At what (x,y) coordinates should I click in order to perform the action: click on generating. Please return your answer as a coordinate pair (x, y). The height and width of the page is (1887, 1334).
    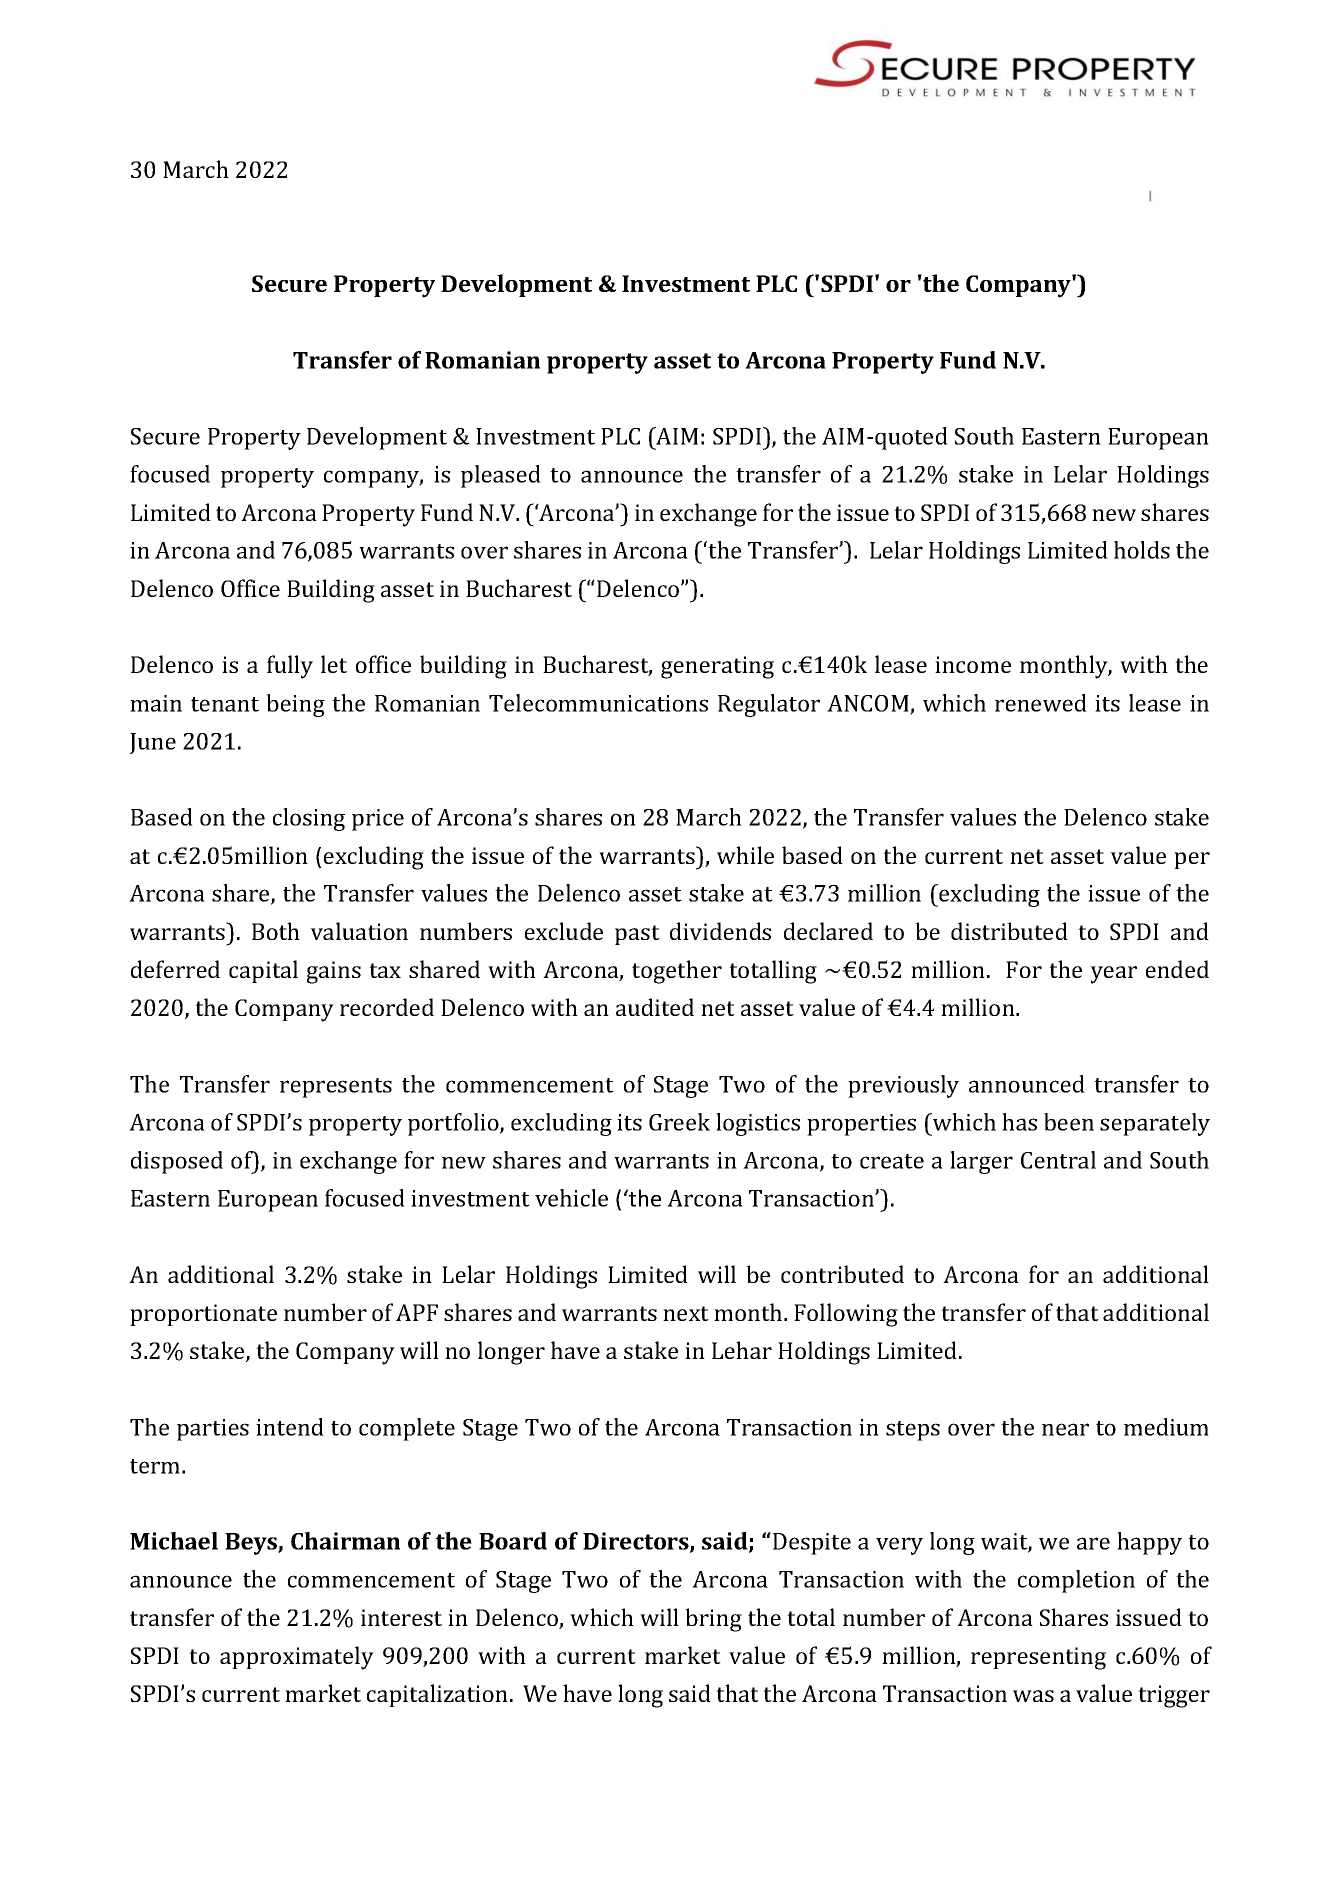
    Looking at the image, I should click on (717, 667).
